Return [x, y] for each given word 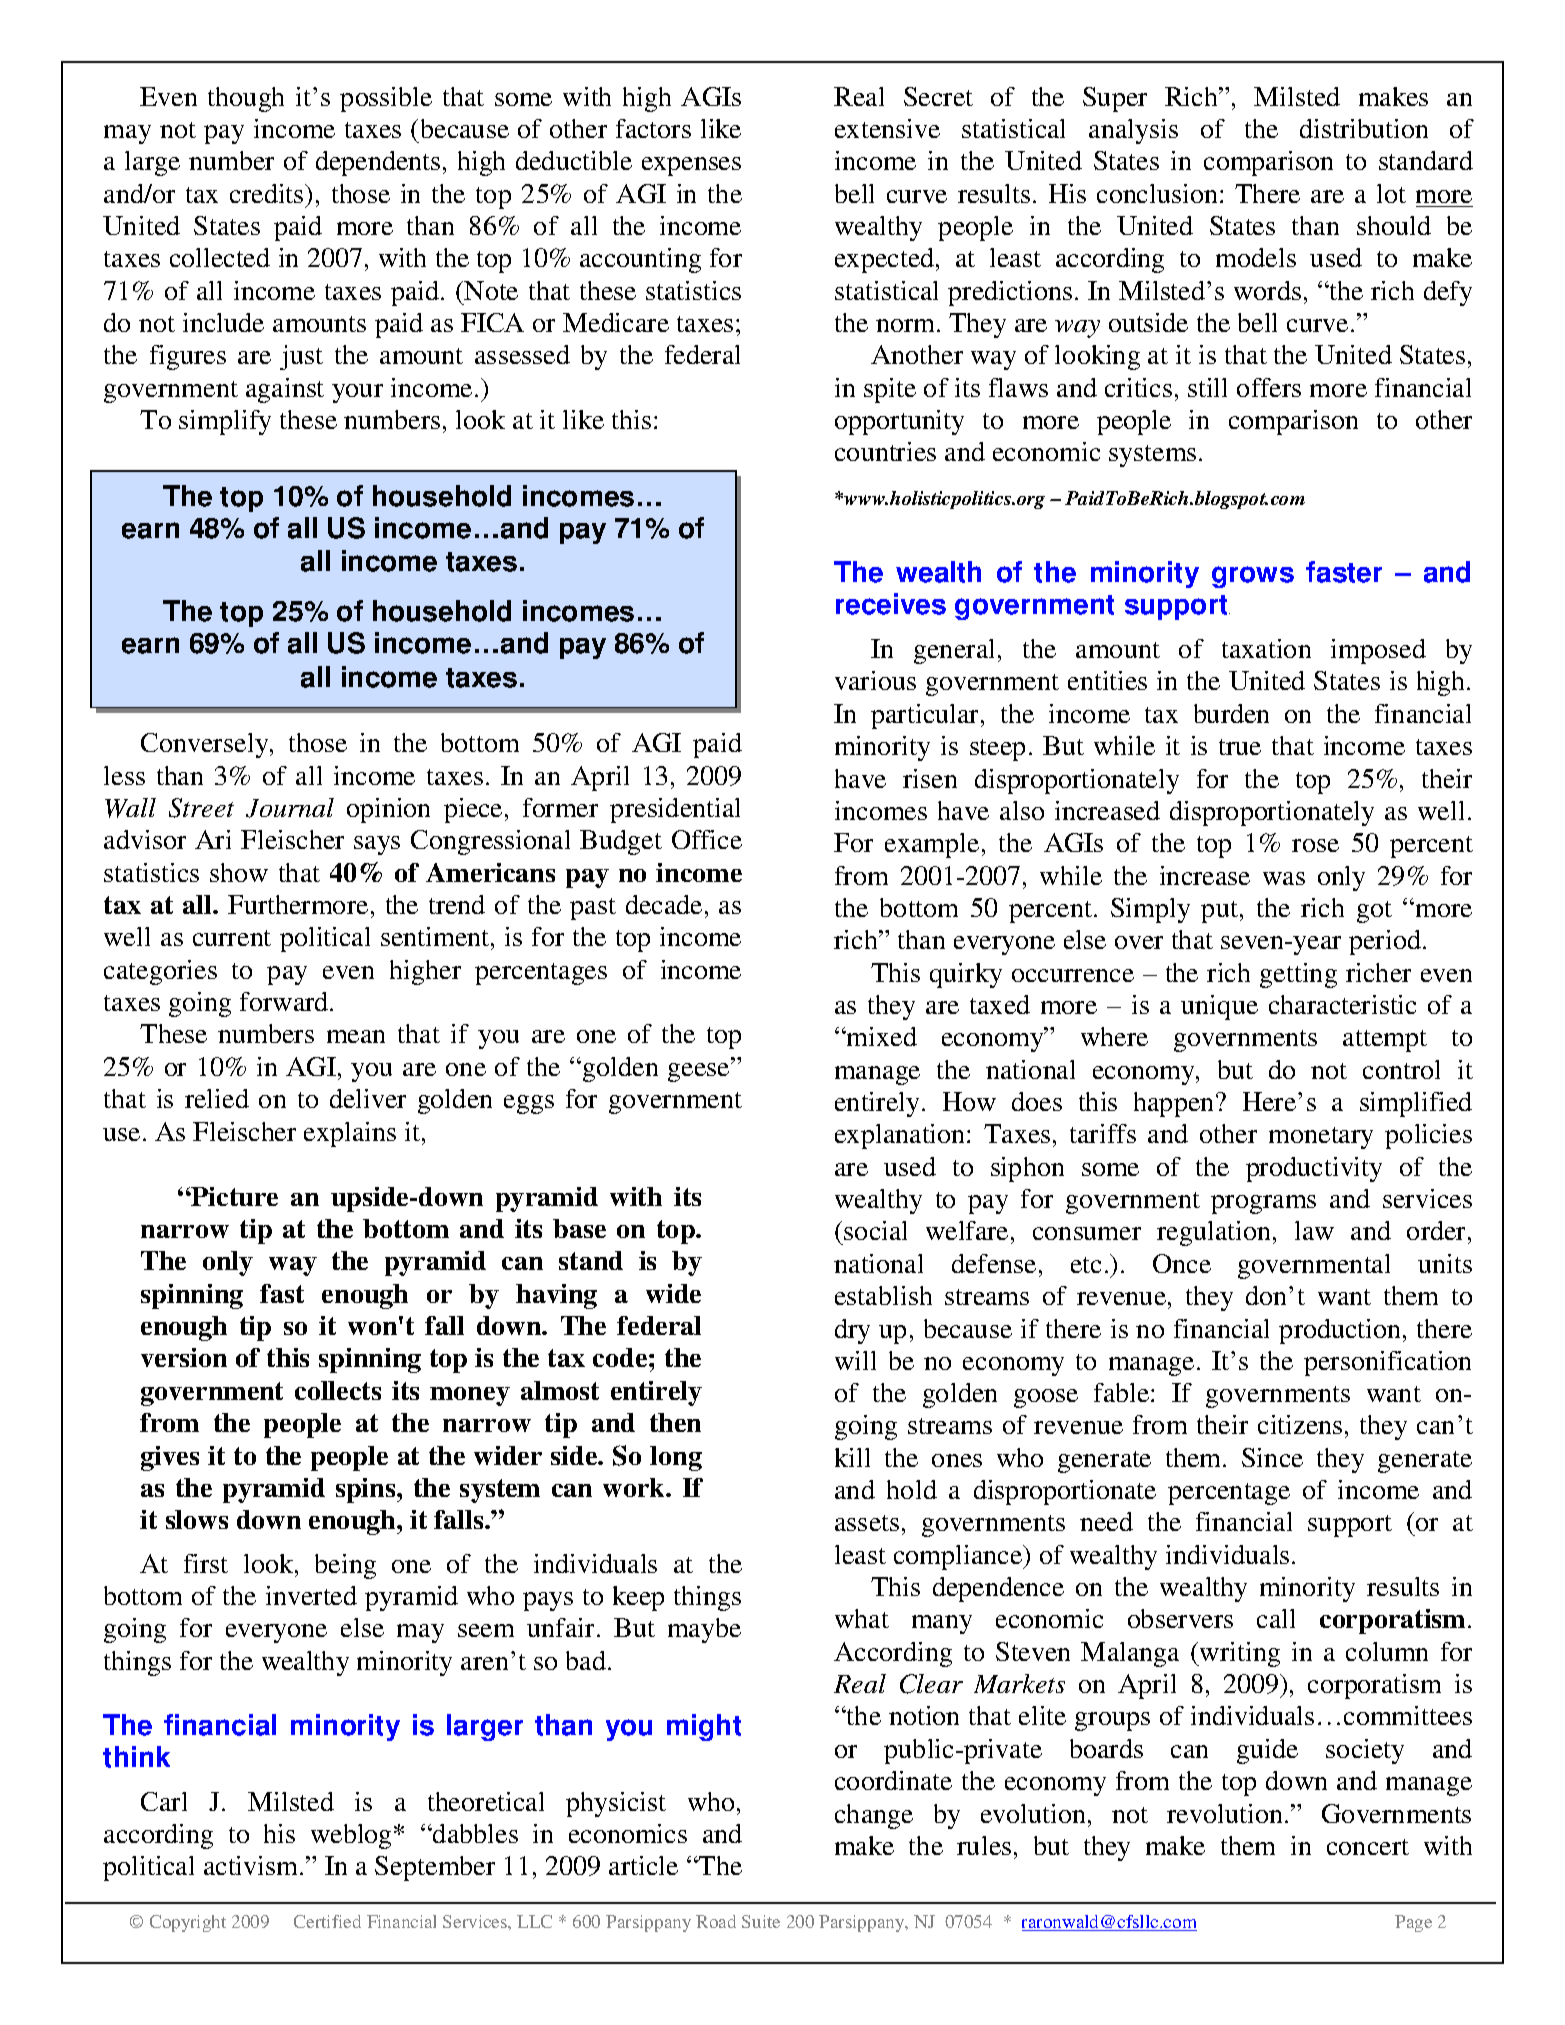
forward [285, 1001]
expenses [691, 166]
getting [1298, 975]
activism [252, 1865]
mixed [881, 1036]
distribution [1364, 128]
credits [268, 193]
